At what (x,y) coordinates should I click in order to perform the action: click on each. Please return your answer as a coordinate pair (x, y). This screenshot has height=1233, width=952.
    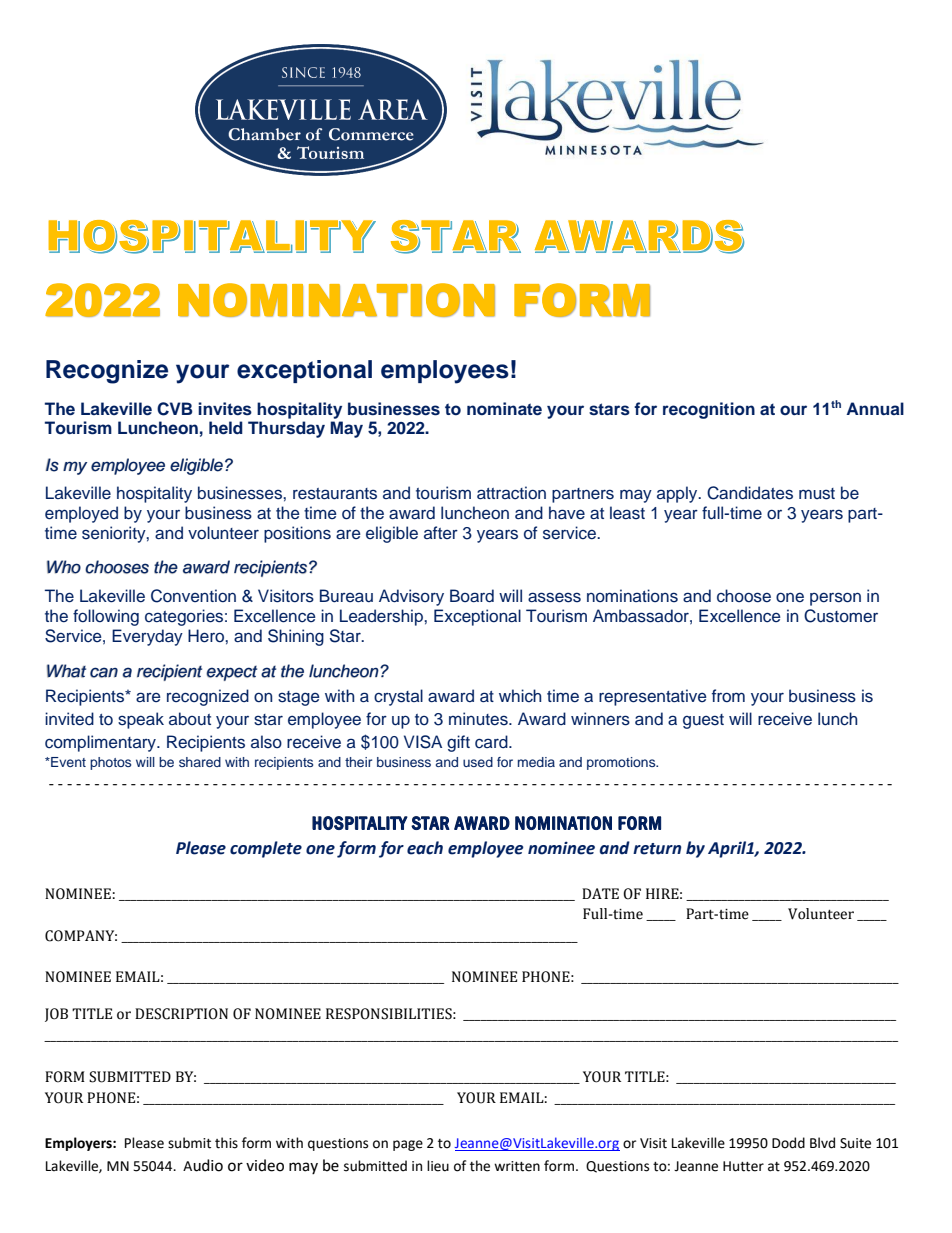
    Looking at the image, I should click on (425, 848).
